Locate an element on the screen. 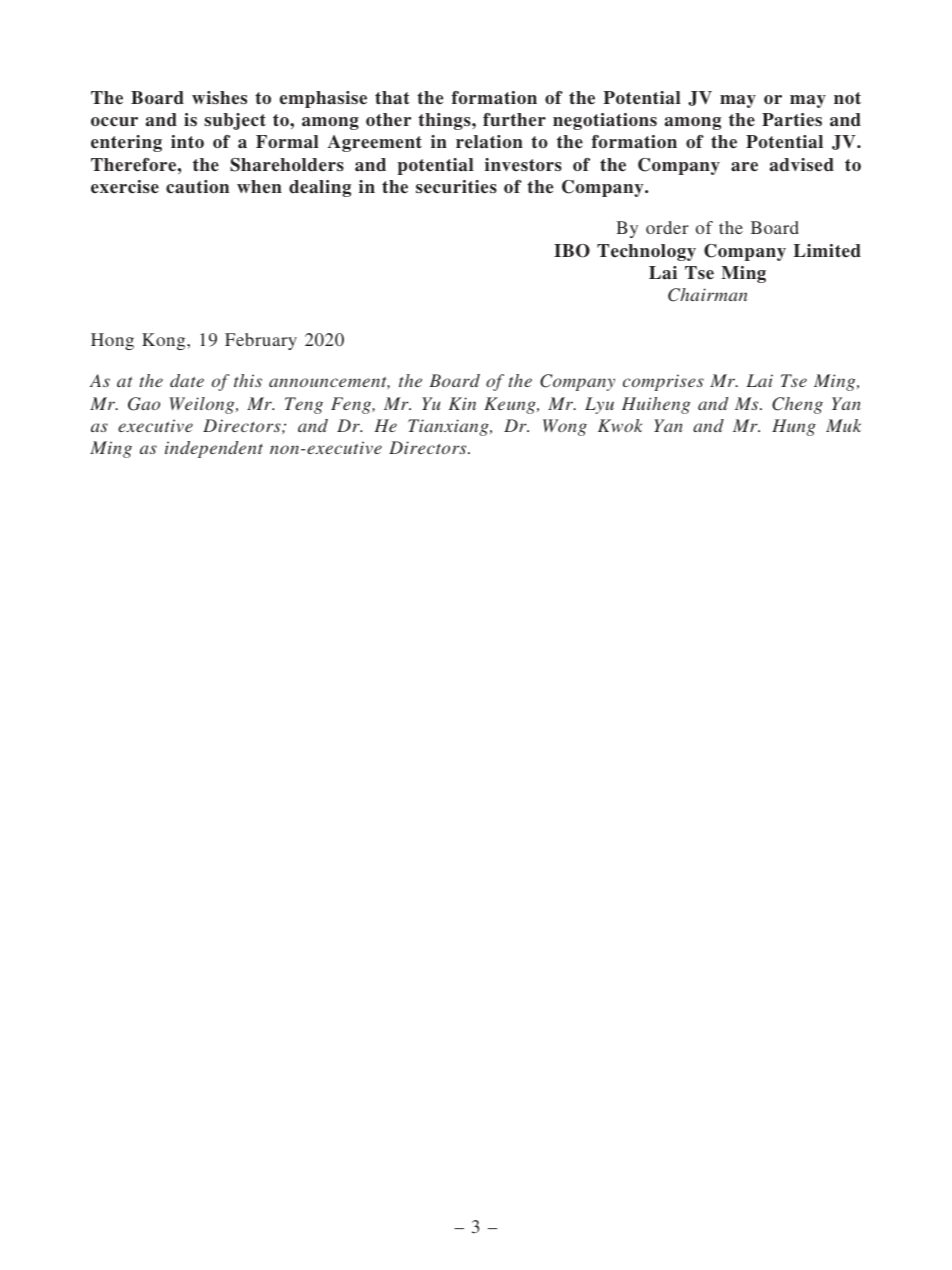 This screenshot has width=952, height=1270. further is located at coordinates (514, 120).
